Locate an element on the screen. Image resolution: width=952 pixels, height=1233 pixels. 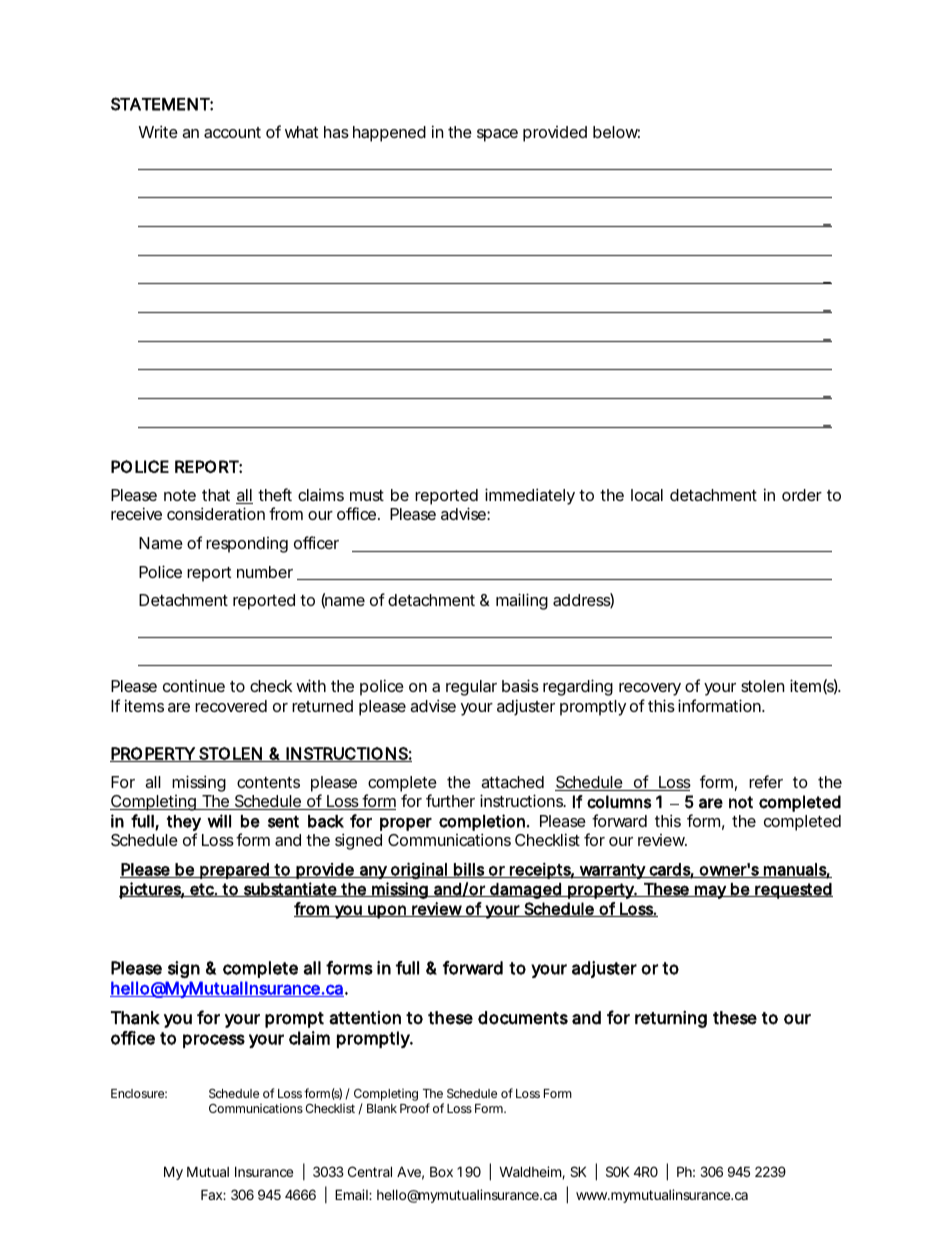
below is located at coordinates (616, 132).
